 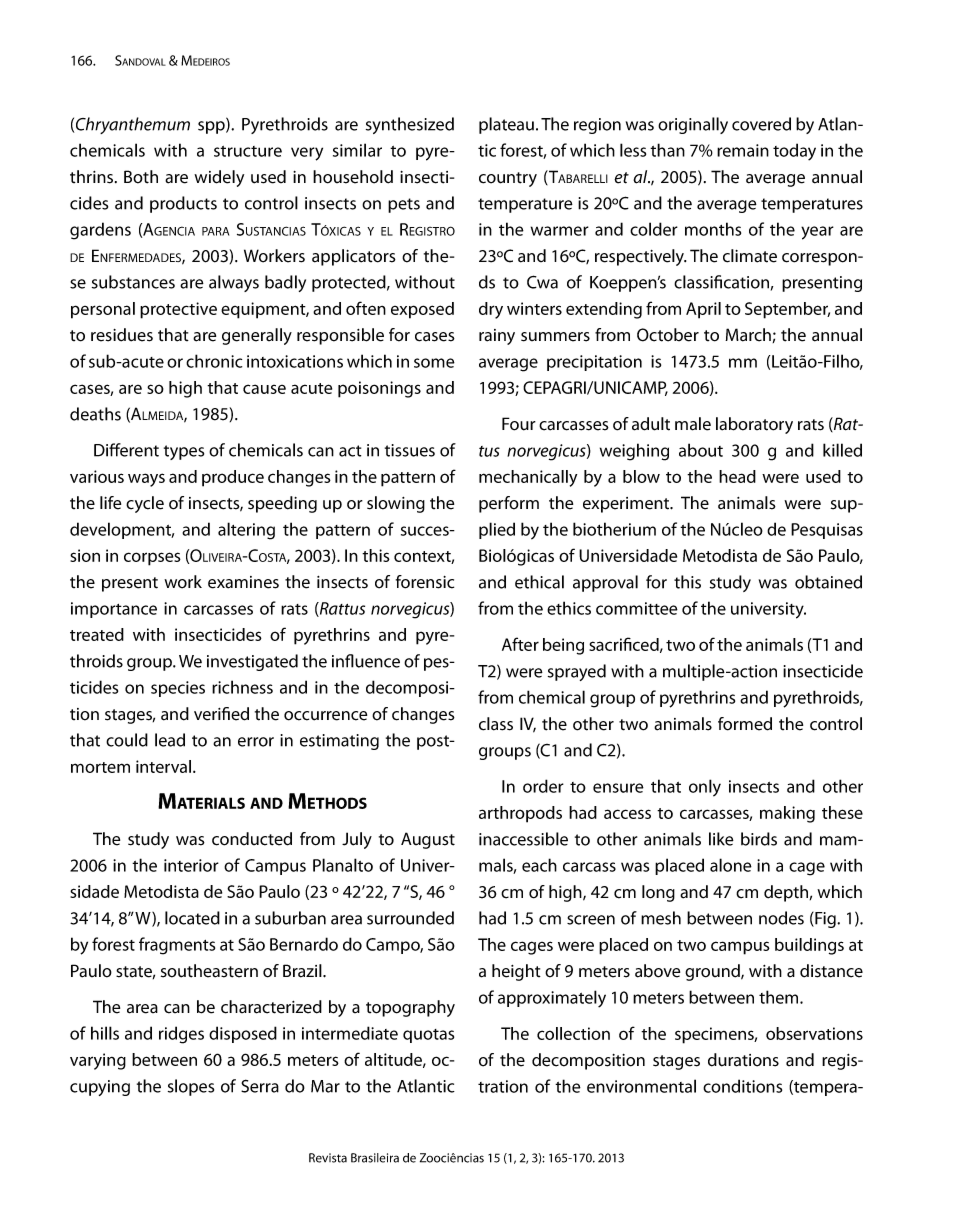 What do you see at coordinates (191, 1087) in the image?
I see `slopes` at bounding box center [191, 1087].
